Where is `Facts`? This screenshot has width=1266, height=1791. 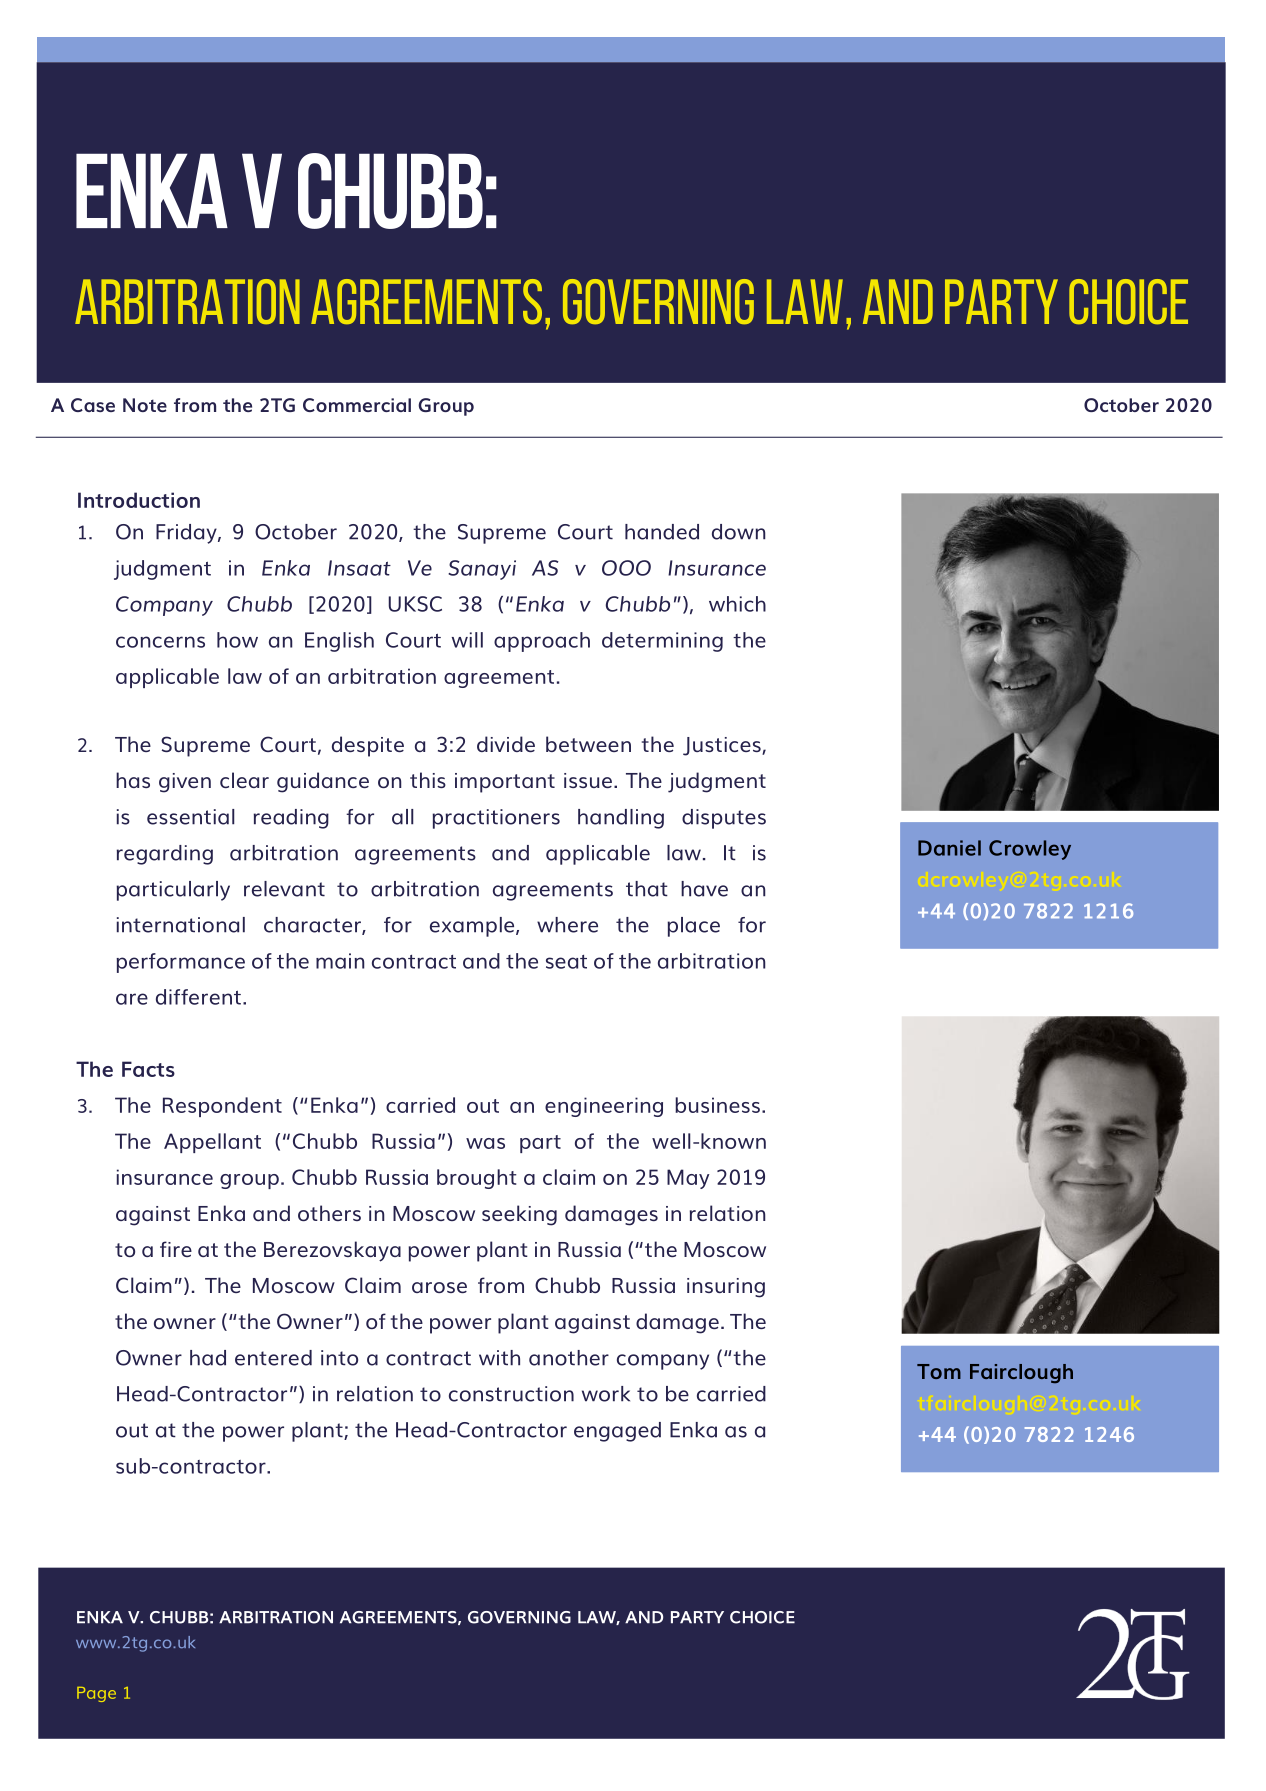
Facts is located at coordinates (148, 1069).
